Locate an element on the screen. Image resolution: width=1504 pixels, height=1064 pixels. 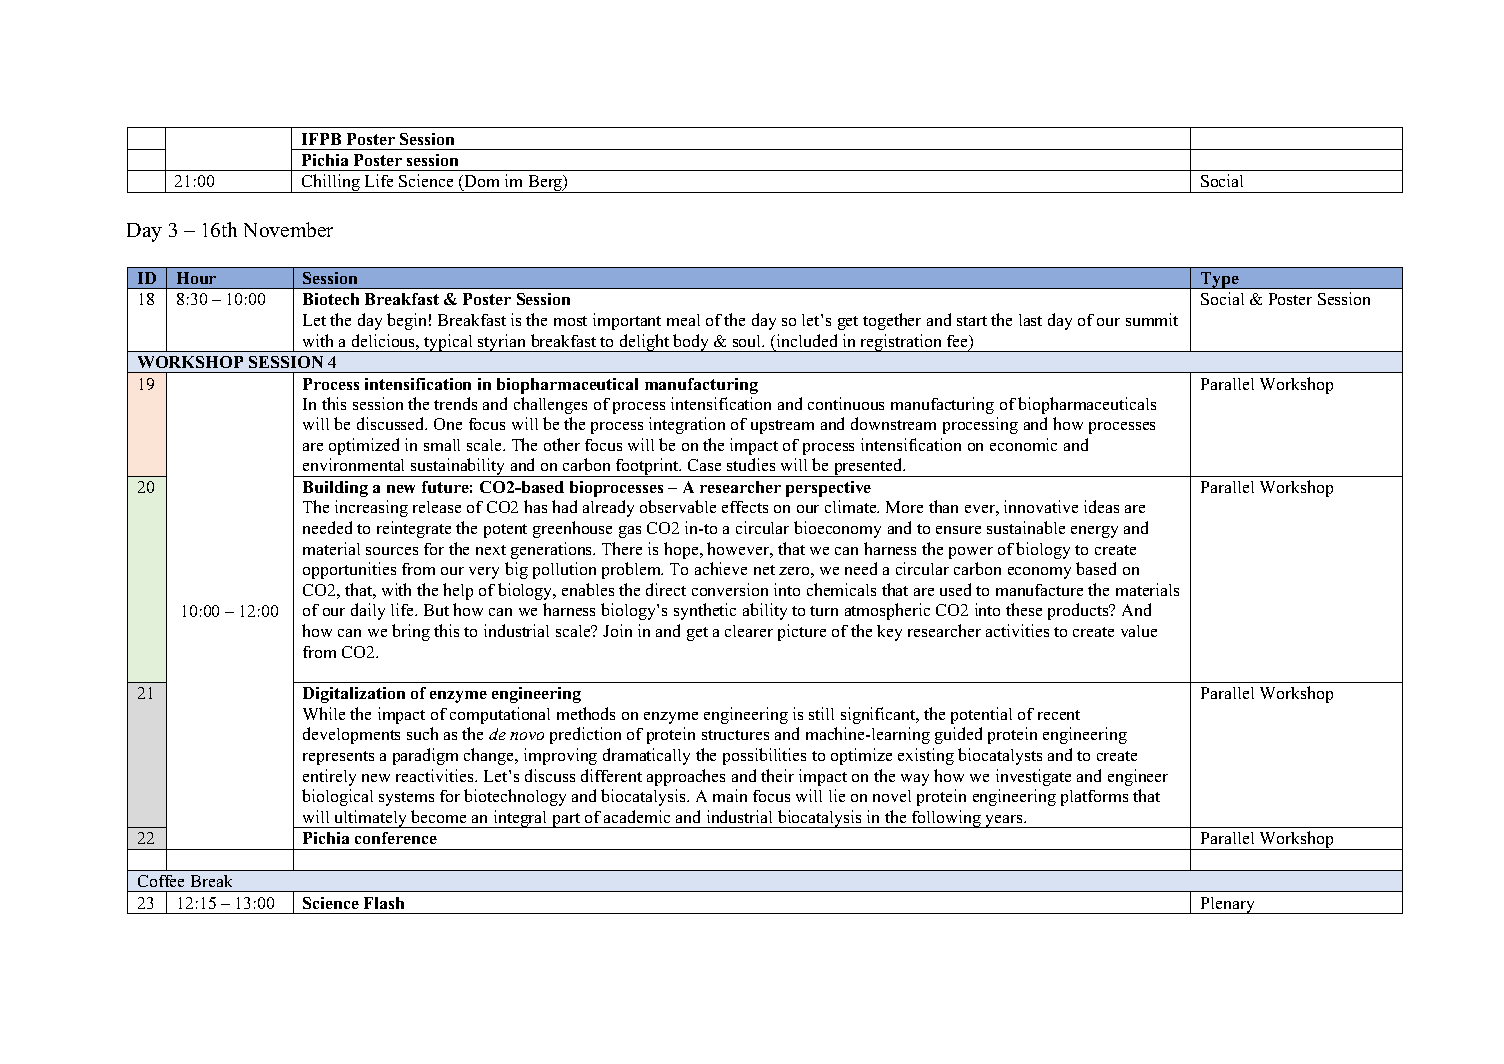
While is located at coordinates (324, 713).
